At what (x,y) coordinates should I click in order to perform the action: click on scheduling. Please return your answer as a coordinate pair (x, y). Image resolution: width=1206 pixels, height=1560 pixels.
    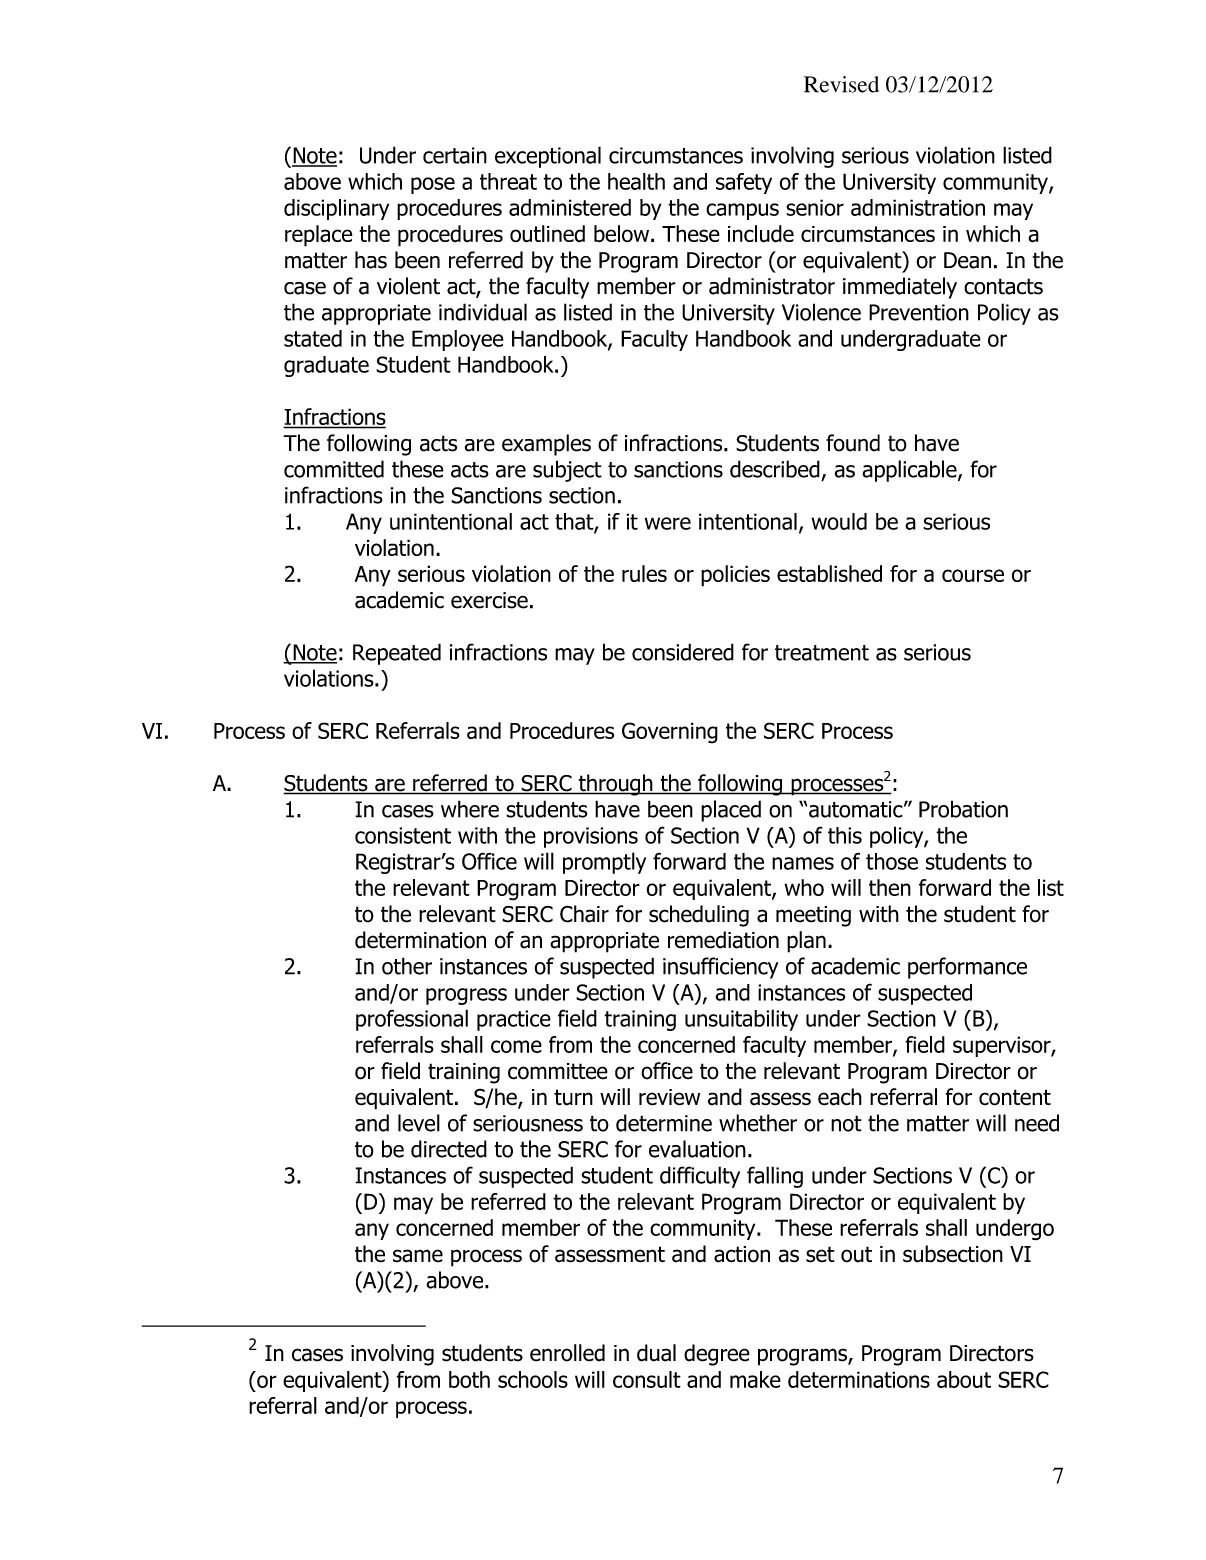
    Looking at the image, I should click on (699, 916).
